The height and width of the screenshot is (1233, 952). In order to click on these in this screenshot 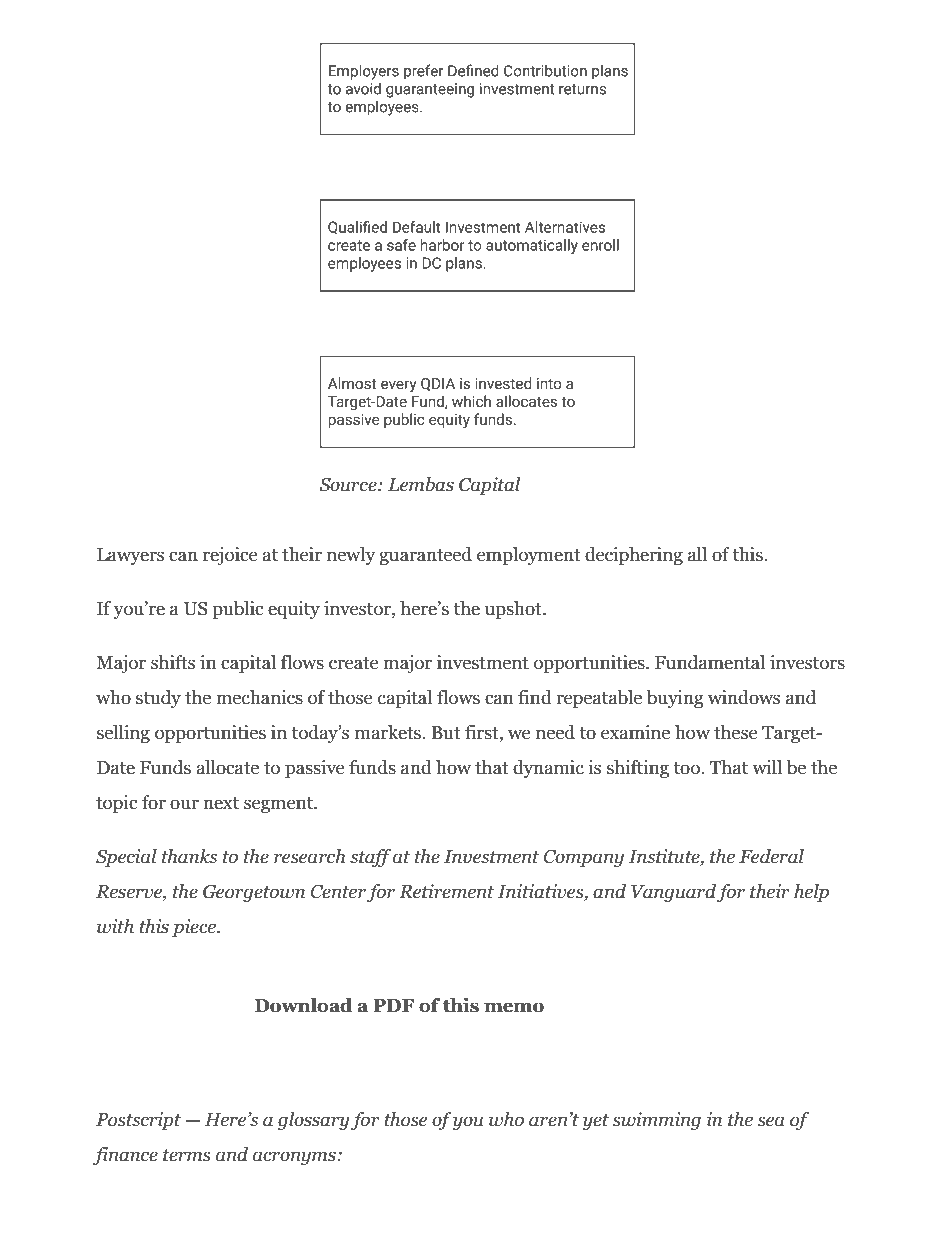, I will do `click(735, 732)`.
